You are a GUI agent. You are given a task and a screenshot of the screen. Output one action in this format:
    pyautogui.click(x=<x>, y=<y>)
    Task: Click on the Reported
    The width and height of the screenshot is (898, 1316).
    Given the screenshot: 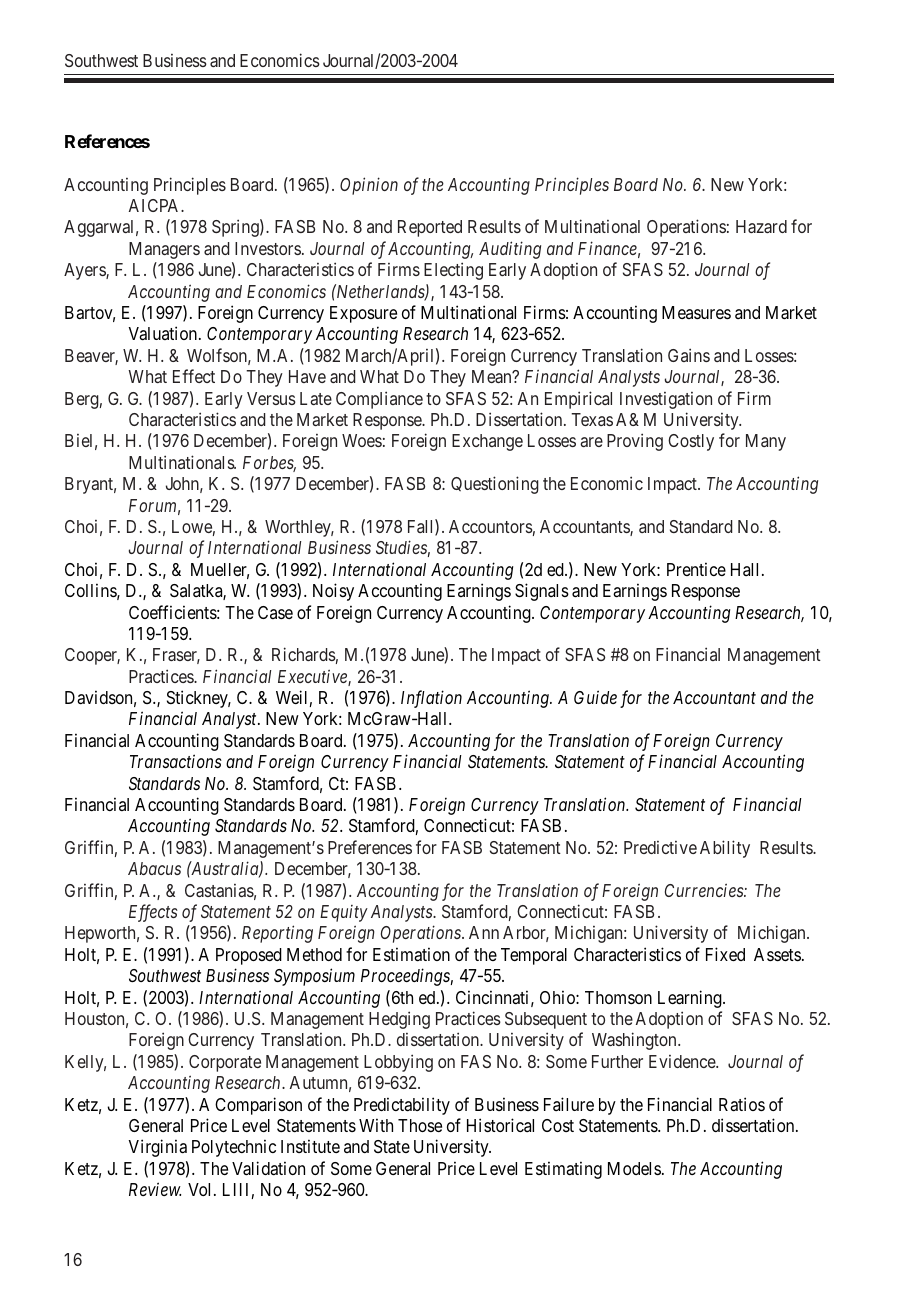 What is the action you would take?
    pyautogui.click(x=430, y=228)
